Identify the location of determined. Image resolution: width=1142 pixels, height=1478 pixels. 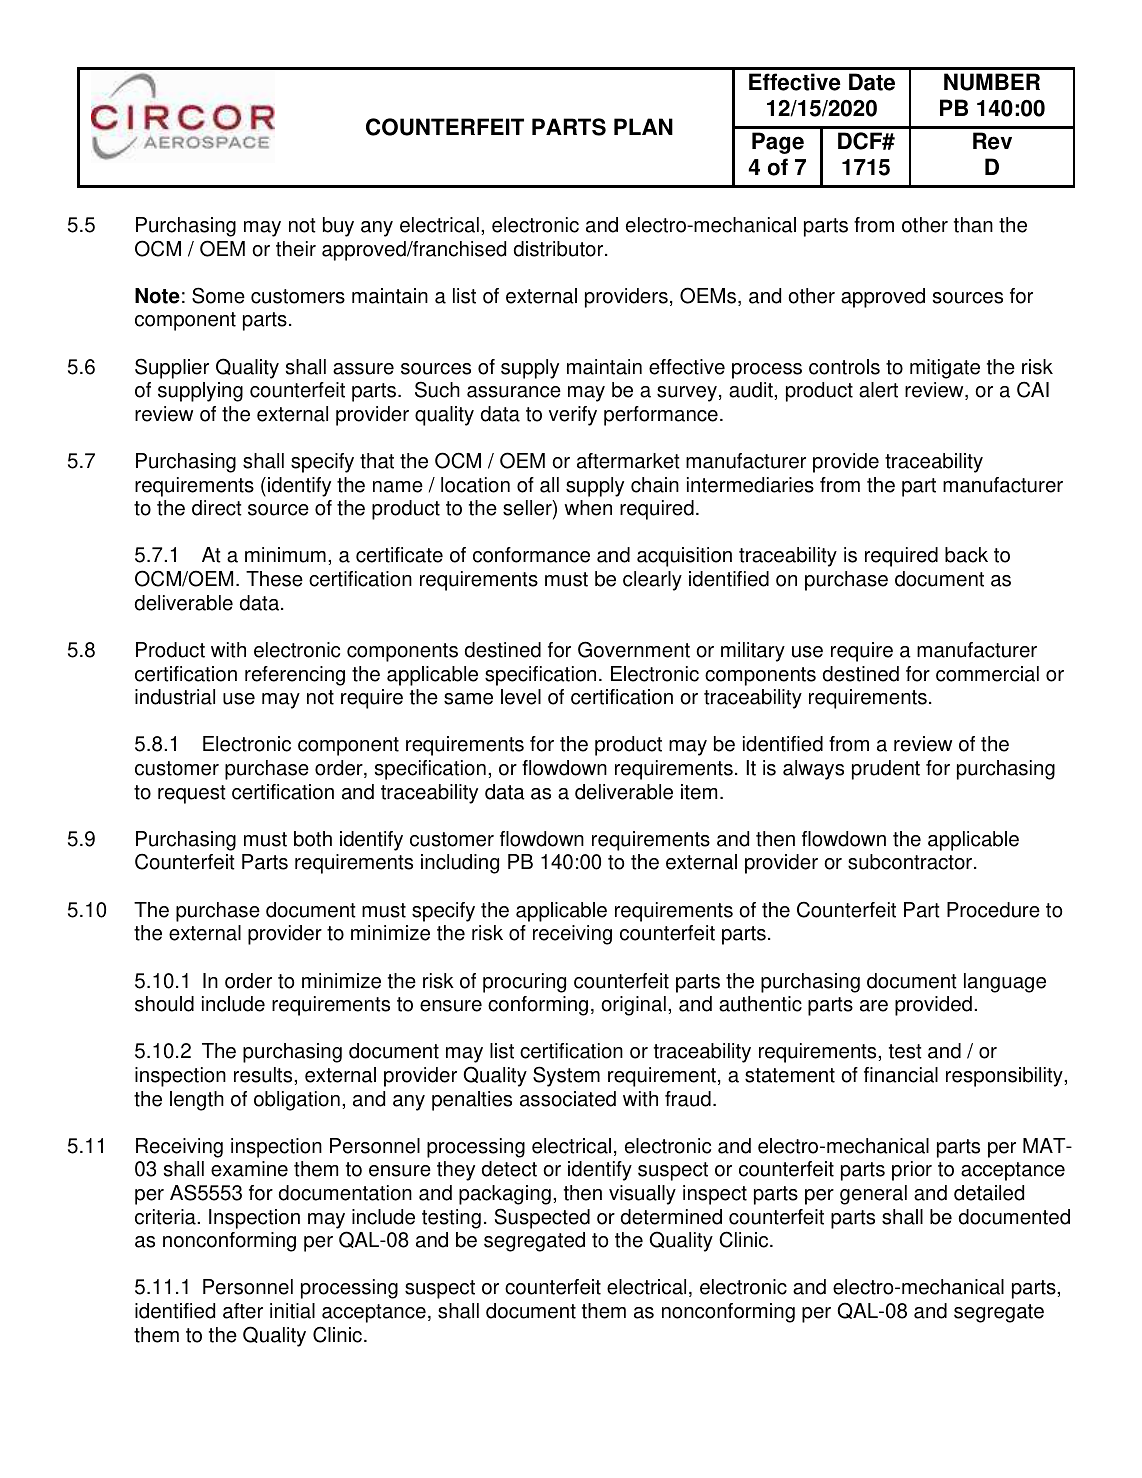
(671, 1217).
